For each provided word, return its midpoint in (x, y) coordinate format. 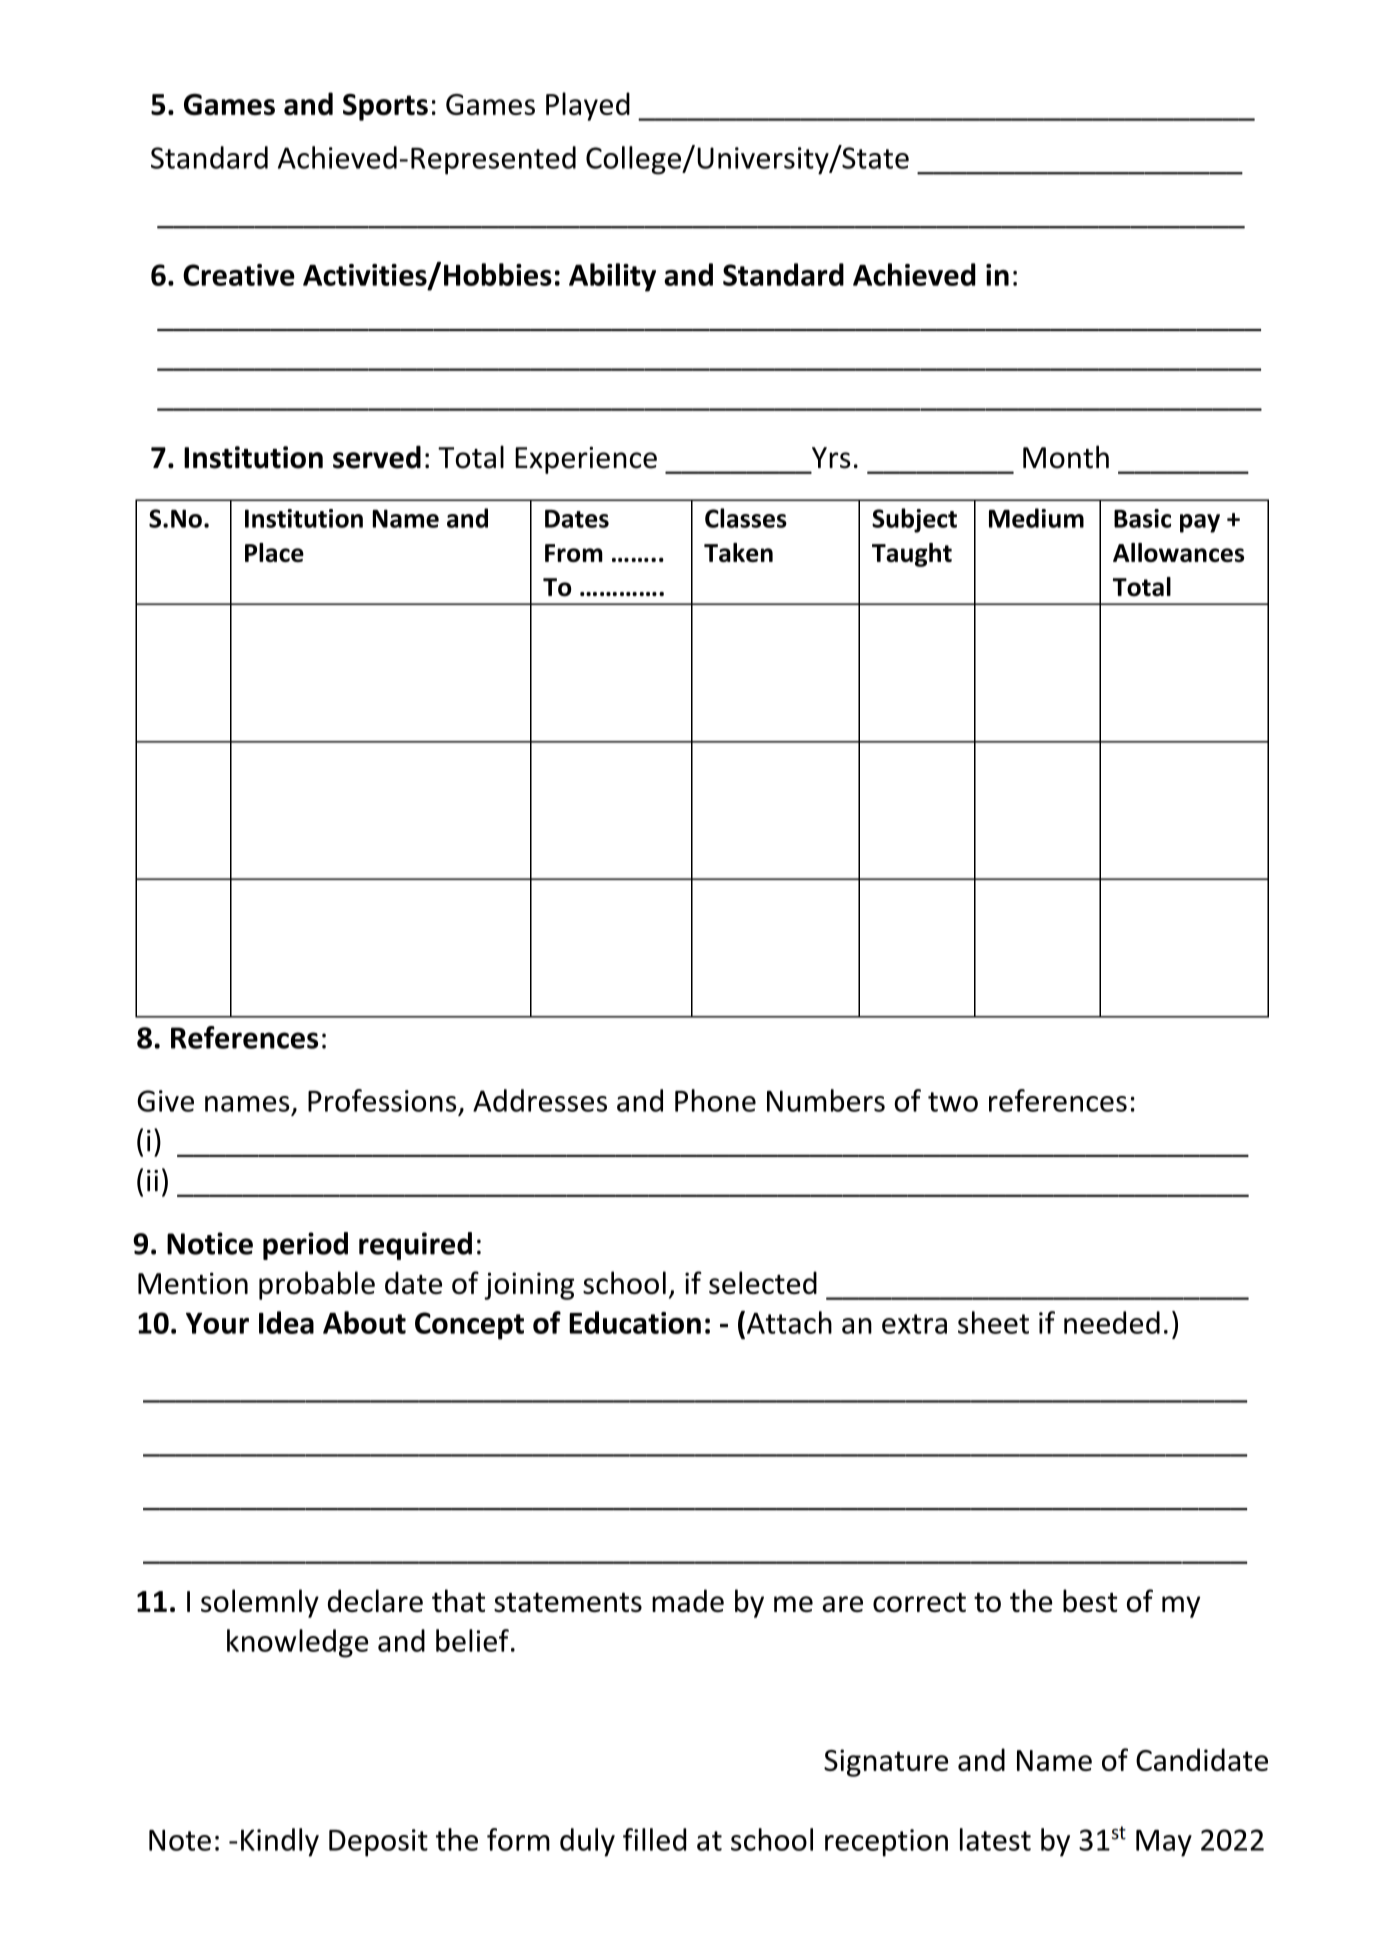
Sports (385, 107)
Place (274, 552)
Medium (1036, 518)
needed (1112, 1322)
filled (654, 1839)
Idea (286, 1322)
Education (635, 1322)
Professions (382, 1100)
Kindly (280, 1842)
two (953, 1102)
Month (1066, 457)
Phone (715, 1100)
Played (588, 106)
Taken (738, 552)
